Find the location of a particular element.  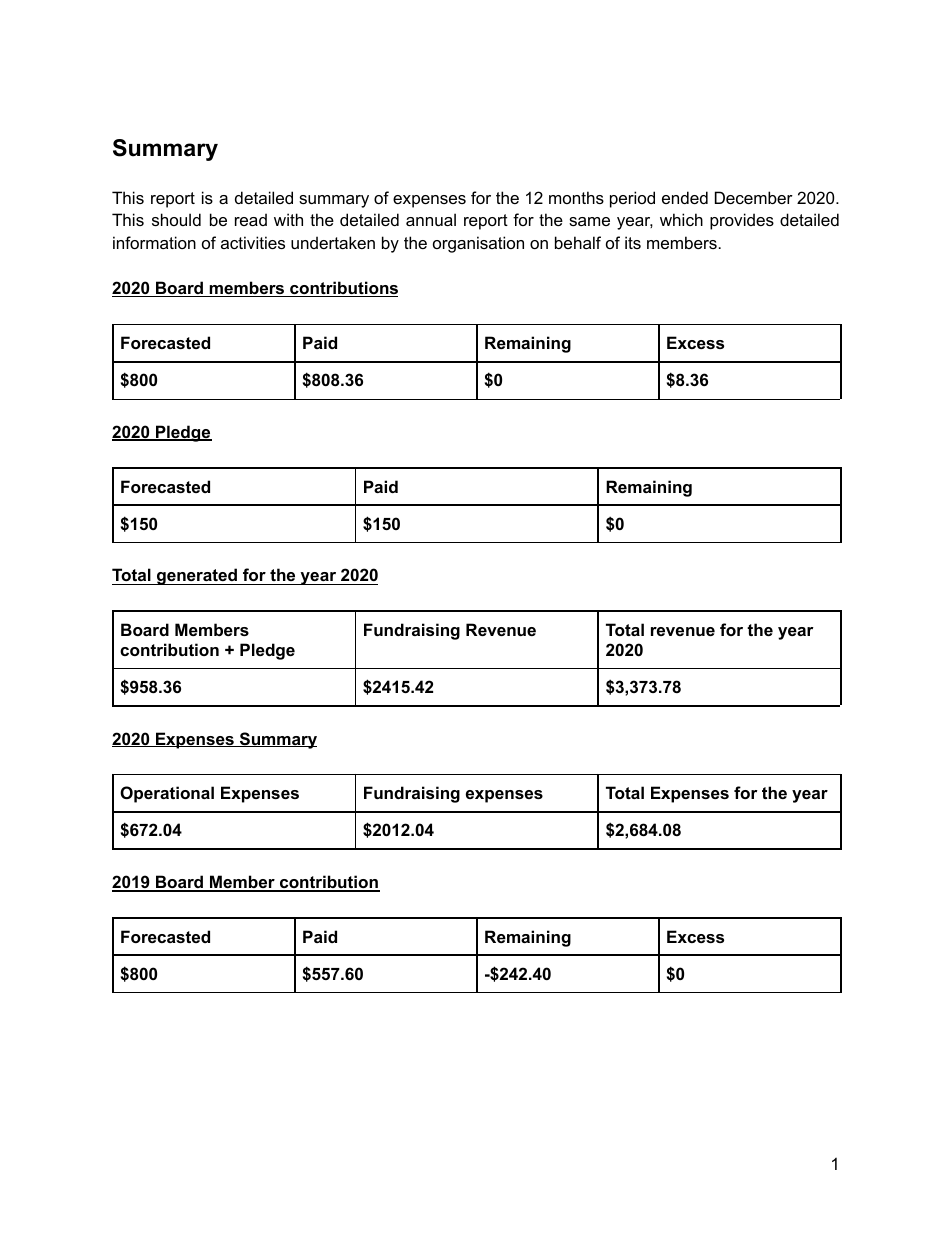

read is located at coordinates (251, 219).
